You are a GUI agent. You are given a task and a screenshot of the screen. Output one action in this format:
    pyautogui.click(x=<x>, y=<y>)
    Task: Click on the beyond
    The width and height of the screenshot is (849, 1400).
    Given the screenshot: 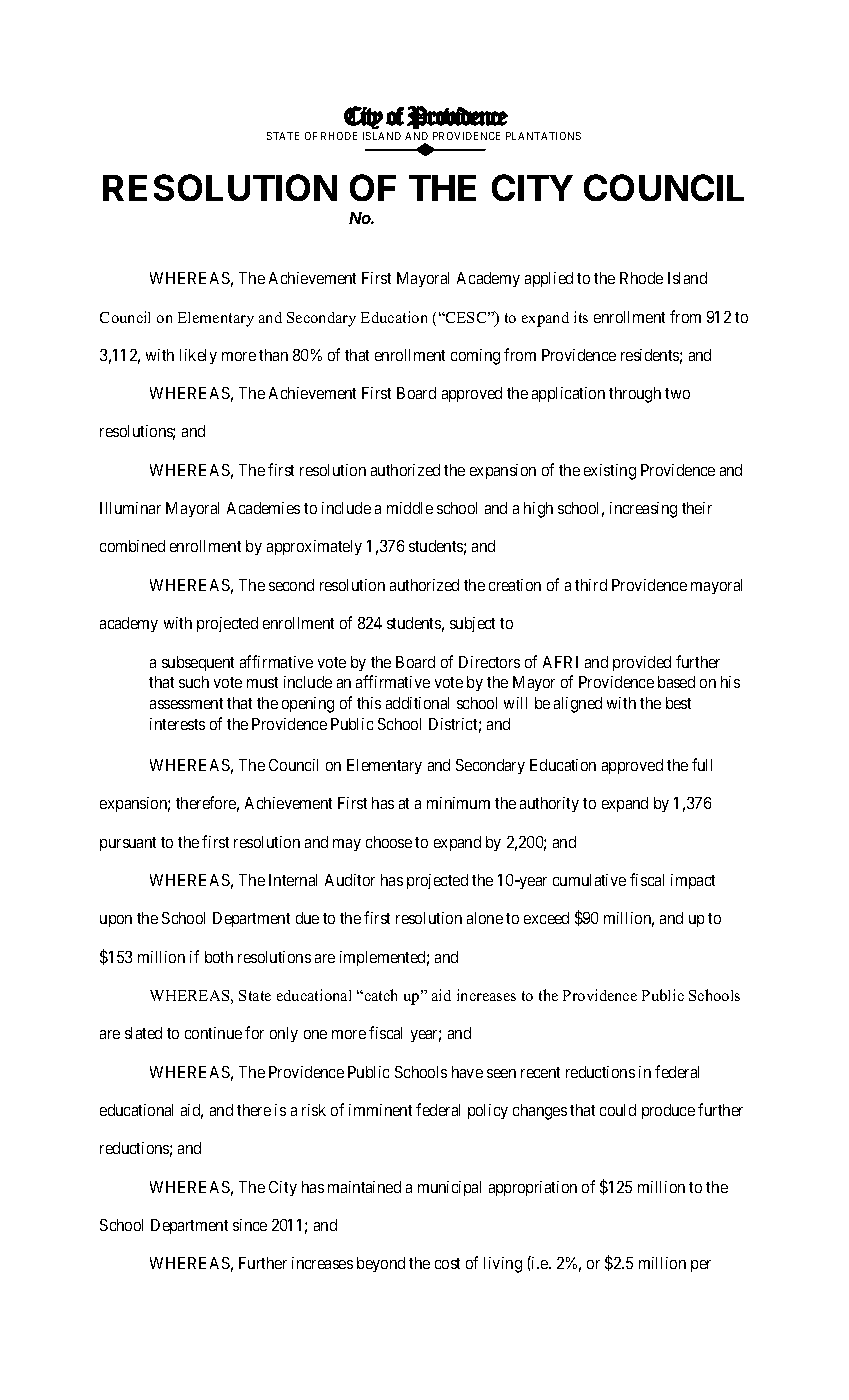 What is the action you would take?
    pyautogui.click(x=381, y=1264)
